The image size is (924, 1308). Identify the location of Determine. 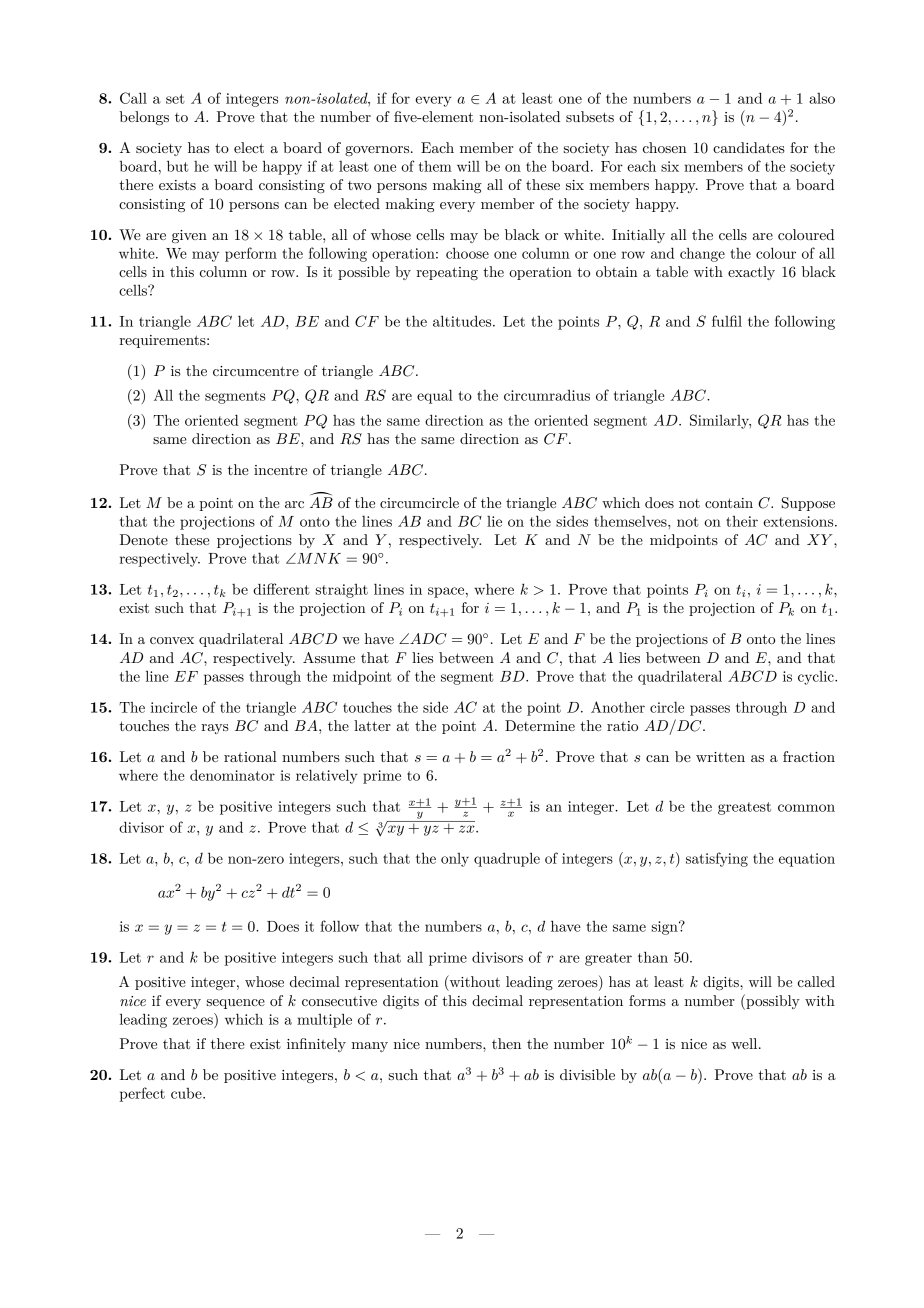
(540, 725).
